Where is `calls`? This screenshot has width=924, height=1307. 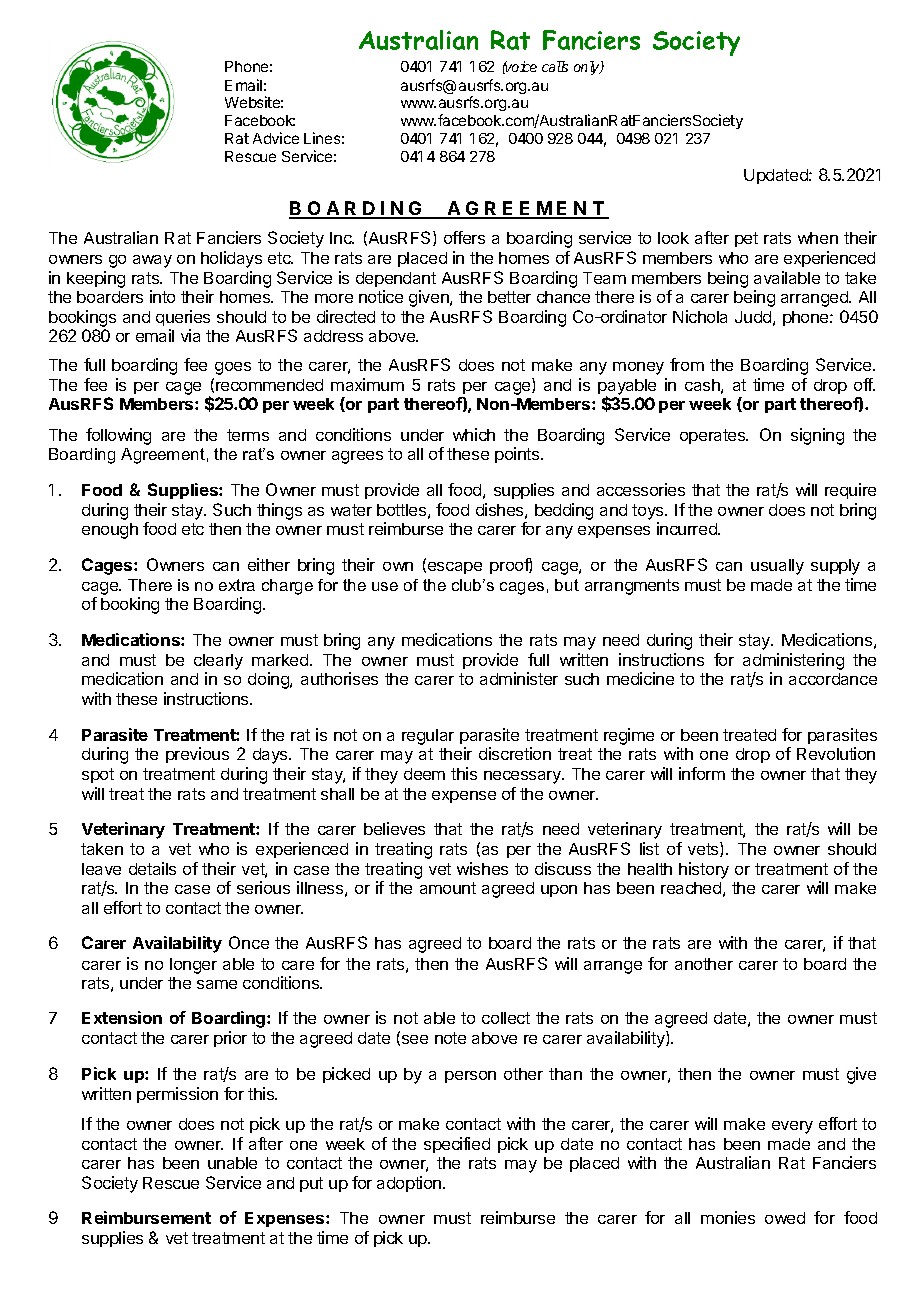 calls is located at coordinates (555, 66).
